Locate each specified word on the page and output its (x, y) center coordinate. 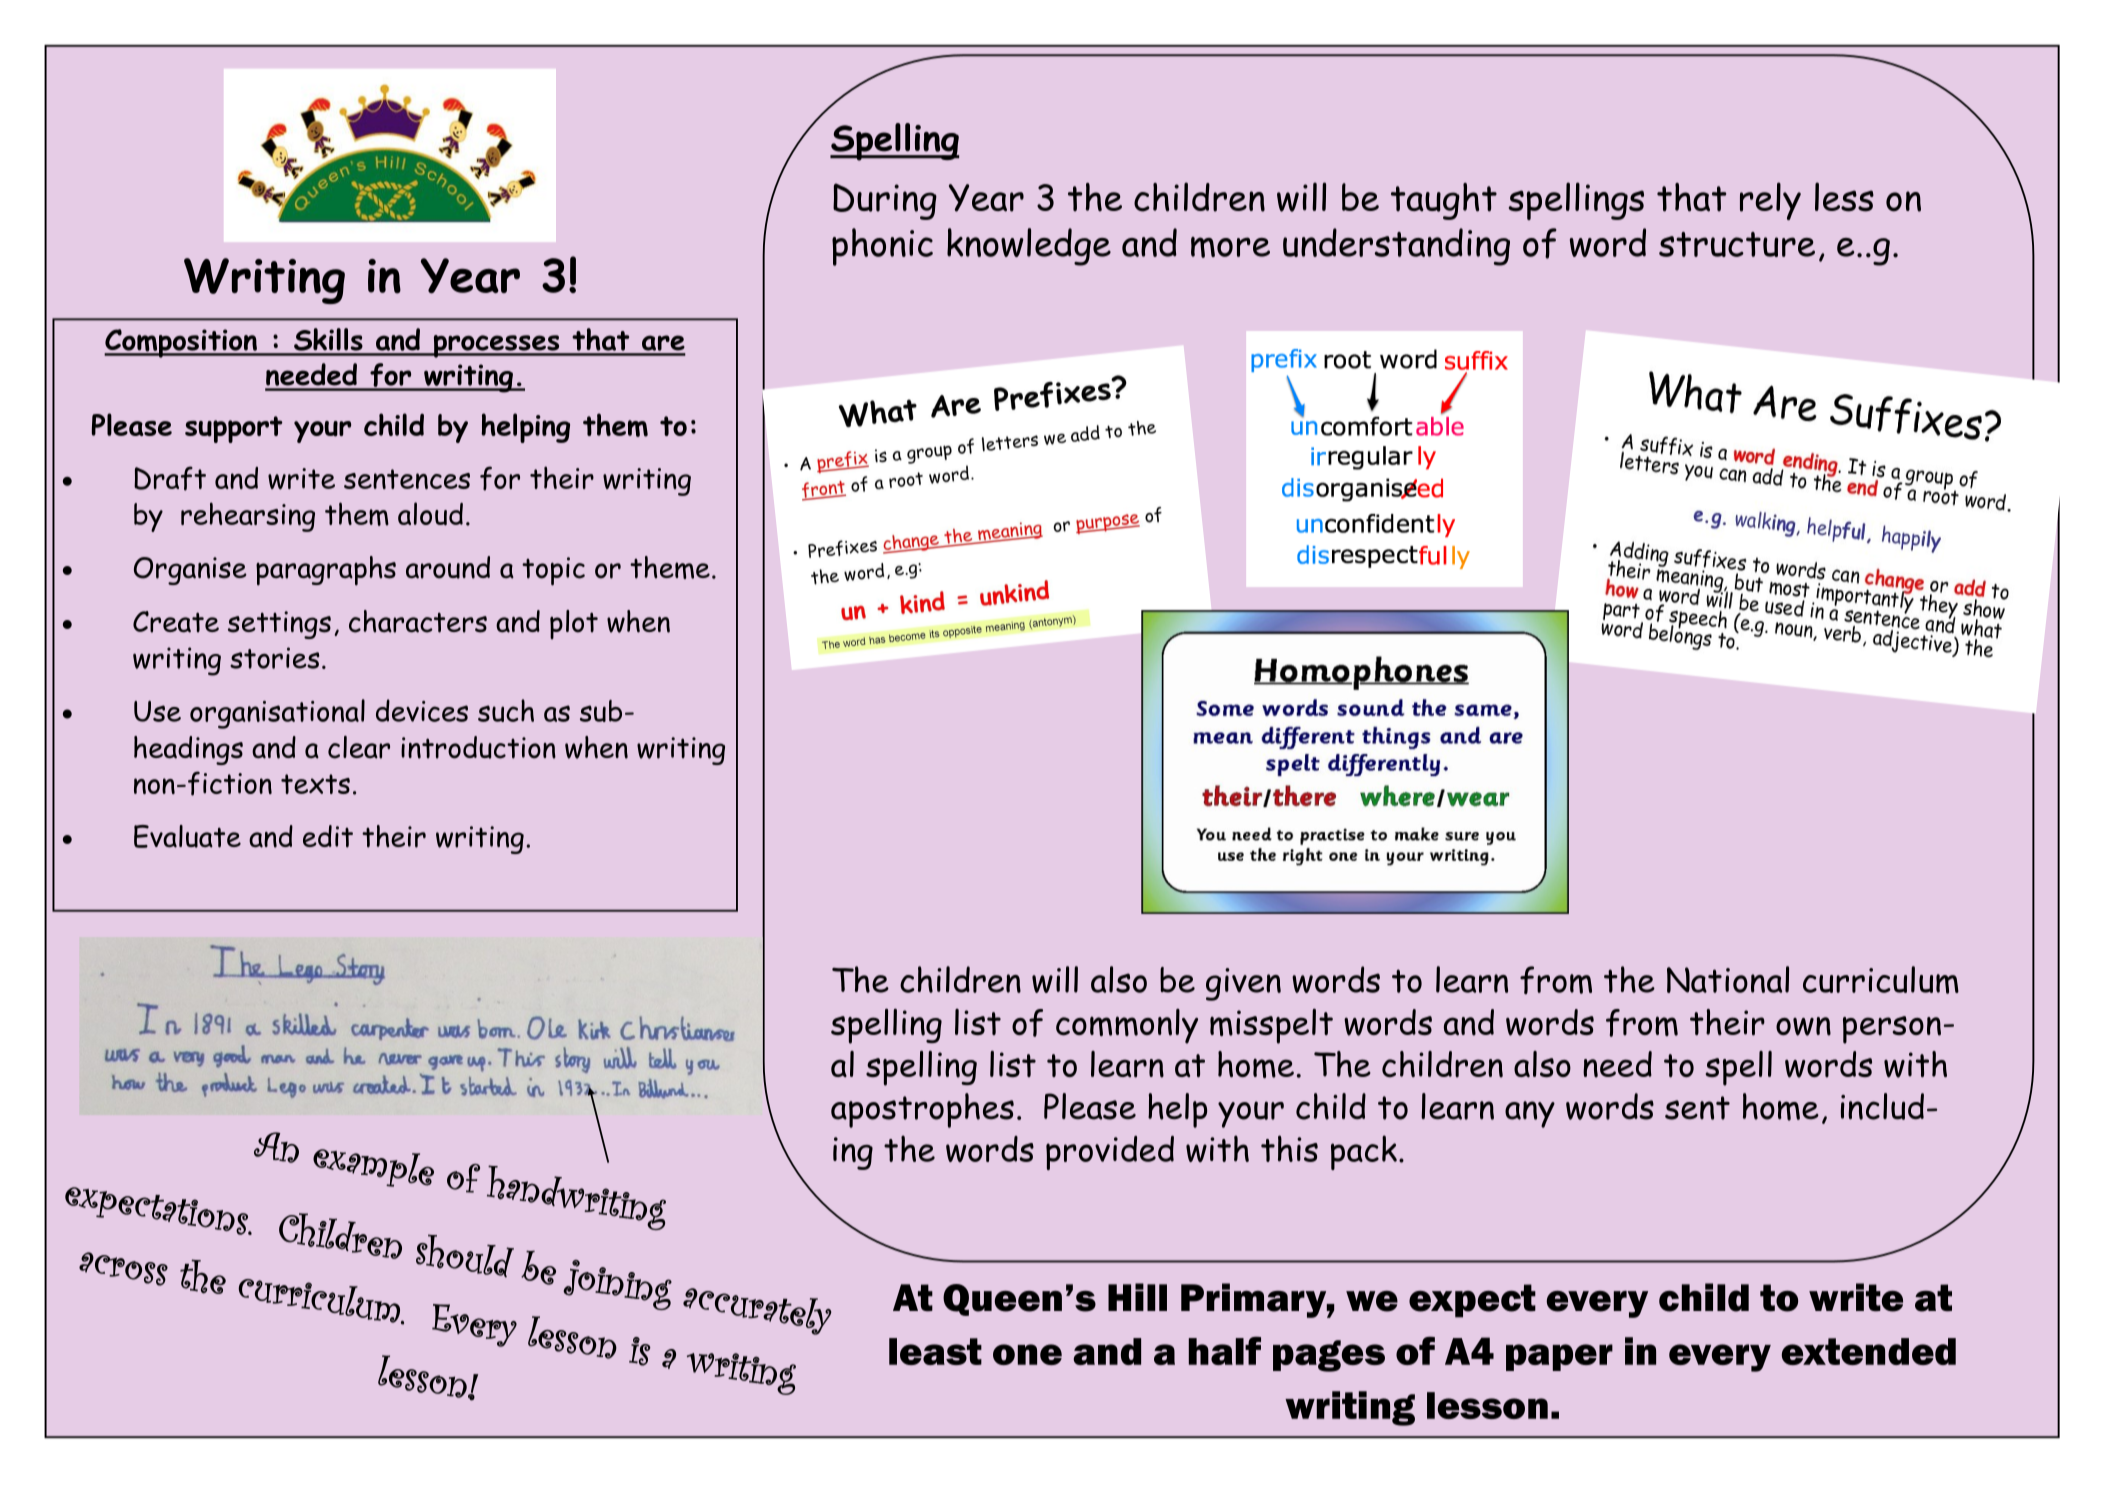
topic (553, 571)
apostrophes (922, 1110)
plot (574, 624)
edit (328, 836)
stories (275, 658)
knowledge (1029, 247)
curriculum (1881, 980)
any (1530, 1114)
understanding (1396, 247)
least (935, 1351)
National (1728, 979)
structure (1737, 244)
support (234, 429)
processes (496, 346)
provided (1110, 1153)
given (1243, 984)
